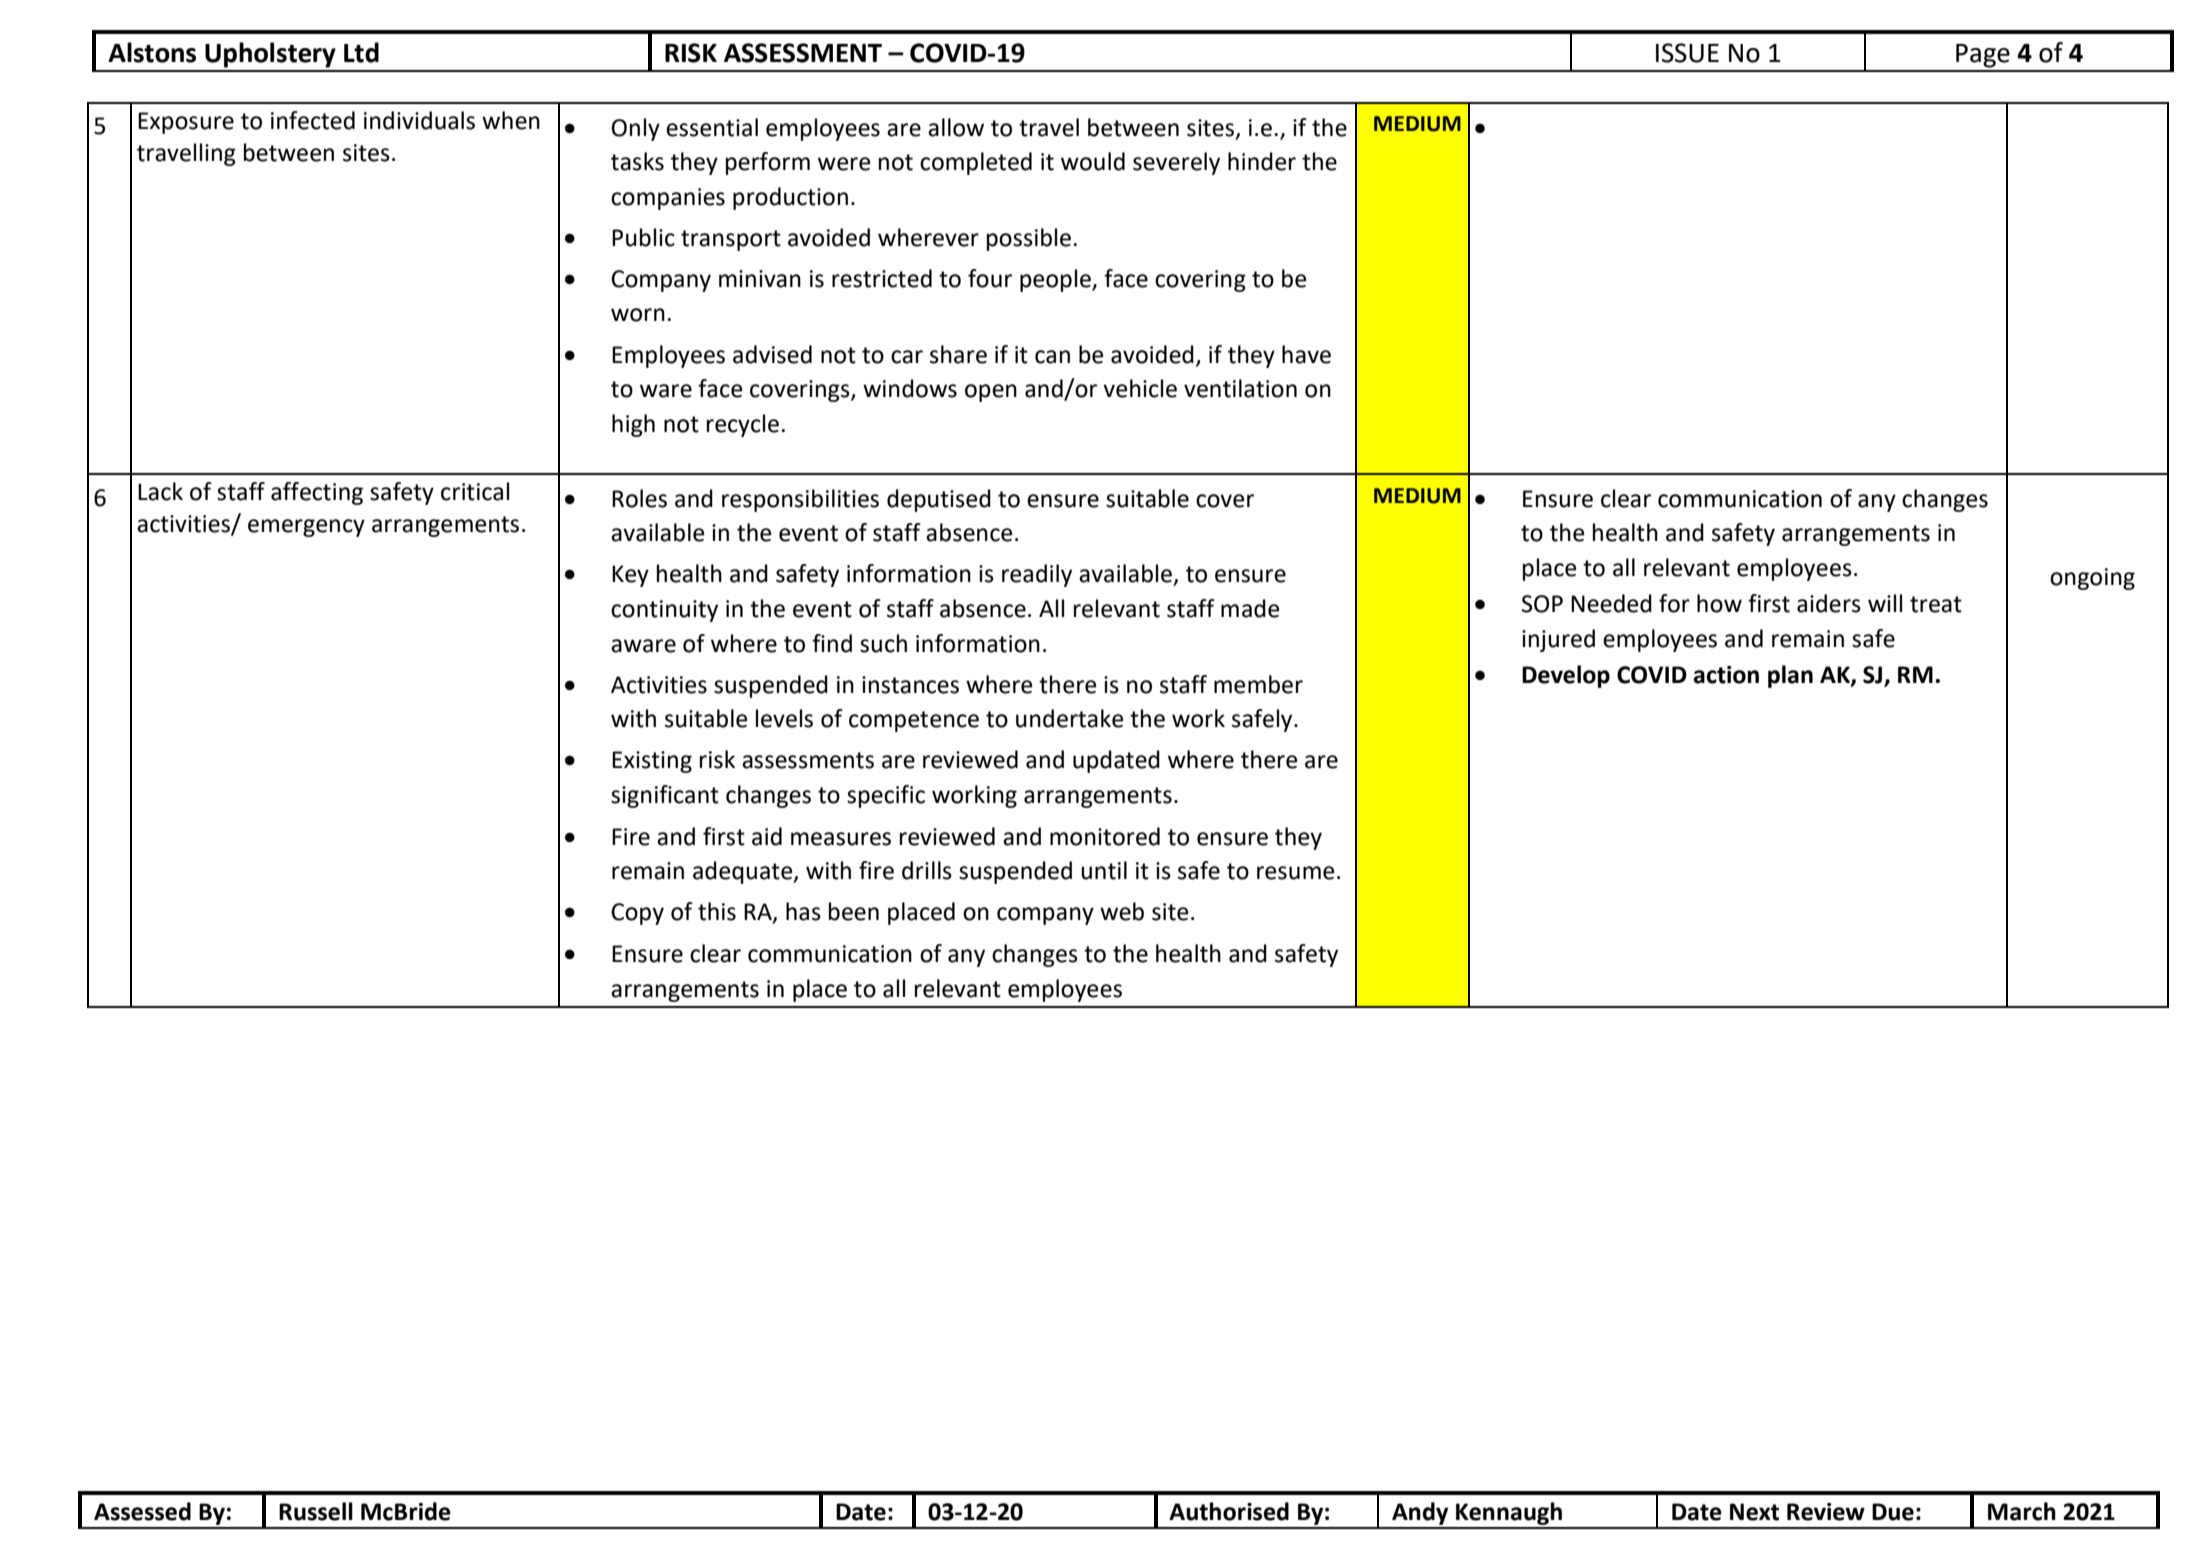 Image resolution: width=2206 pixels, height=1560 pixels. Describe the element at coordinates (1885, 603) in the document. I see `will` at that location.
